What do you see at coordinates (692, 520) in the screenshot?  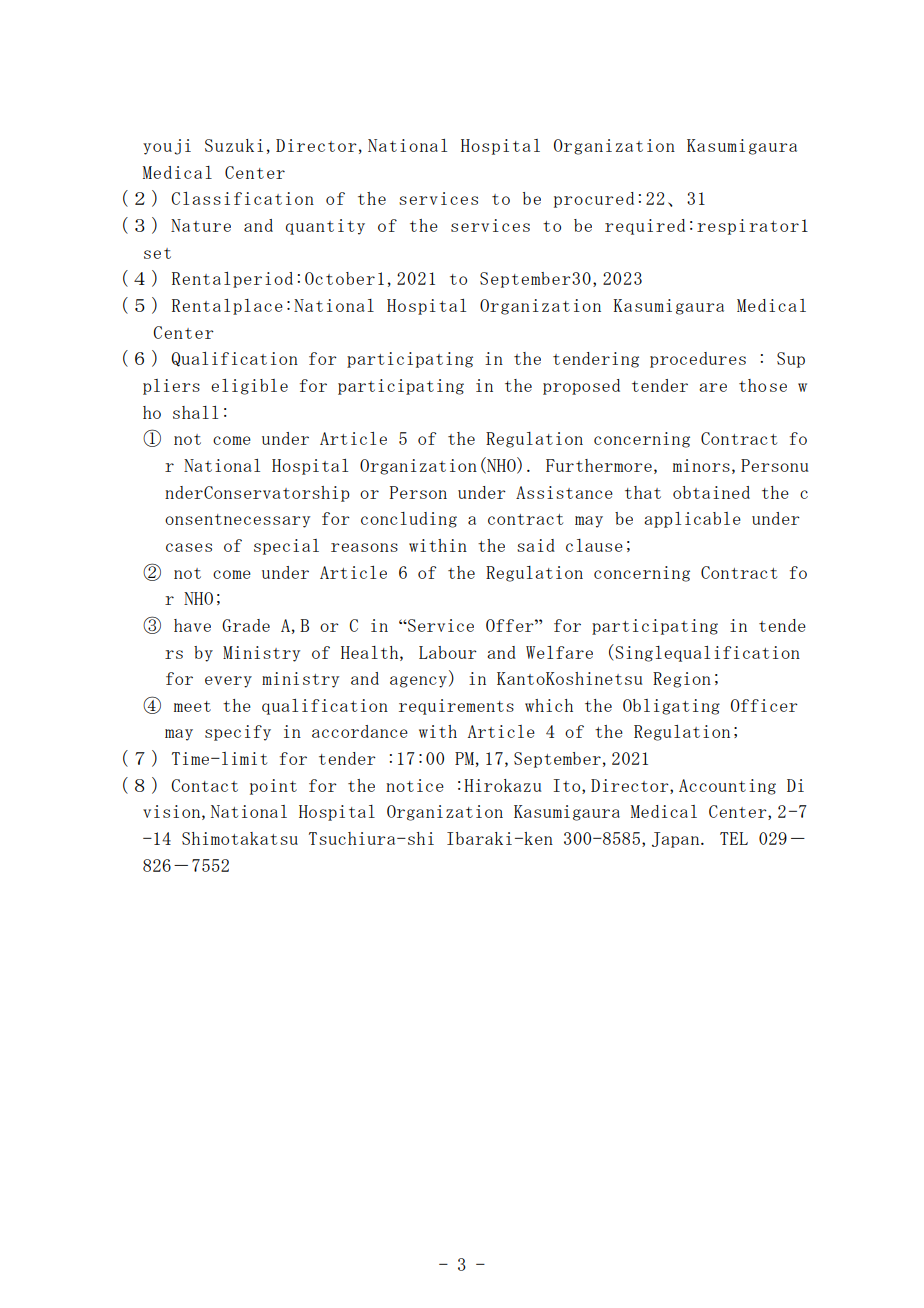 I see `applicable` at bounding box center [692, 520].
